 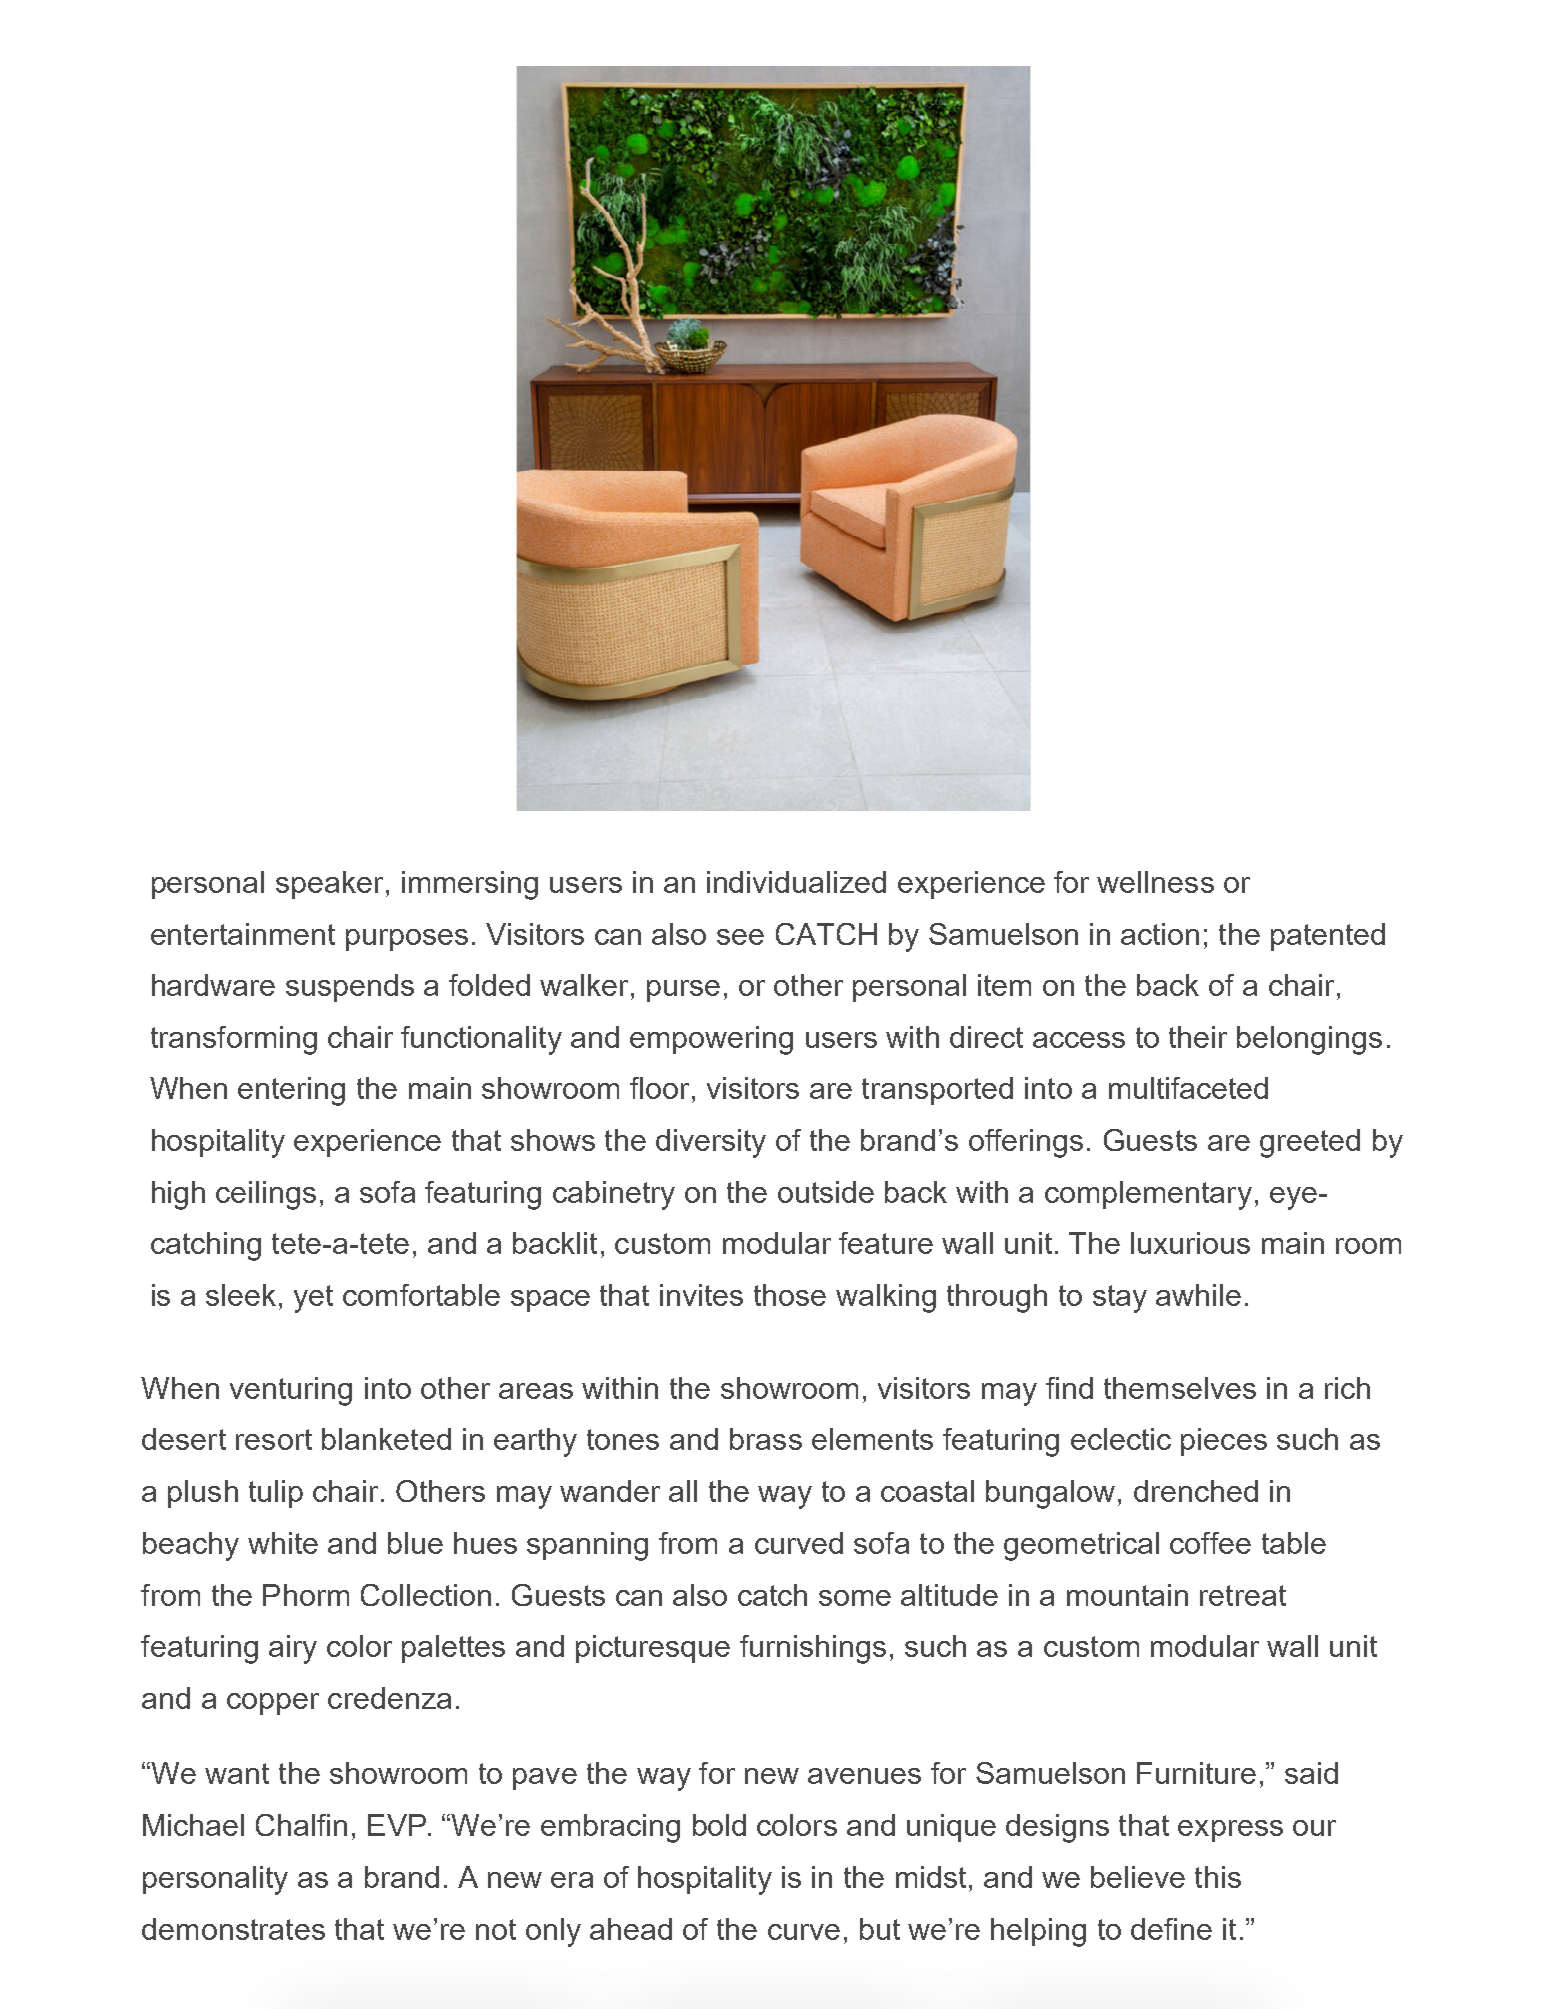 I want to click on demonstrates, so click(x=233, y=1929).
